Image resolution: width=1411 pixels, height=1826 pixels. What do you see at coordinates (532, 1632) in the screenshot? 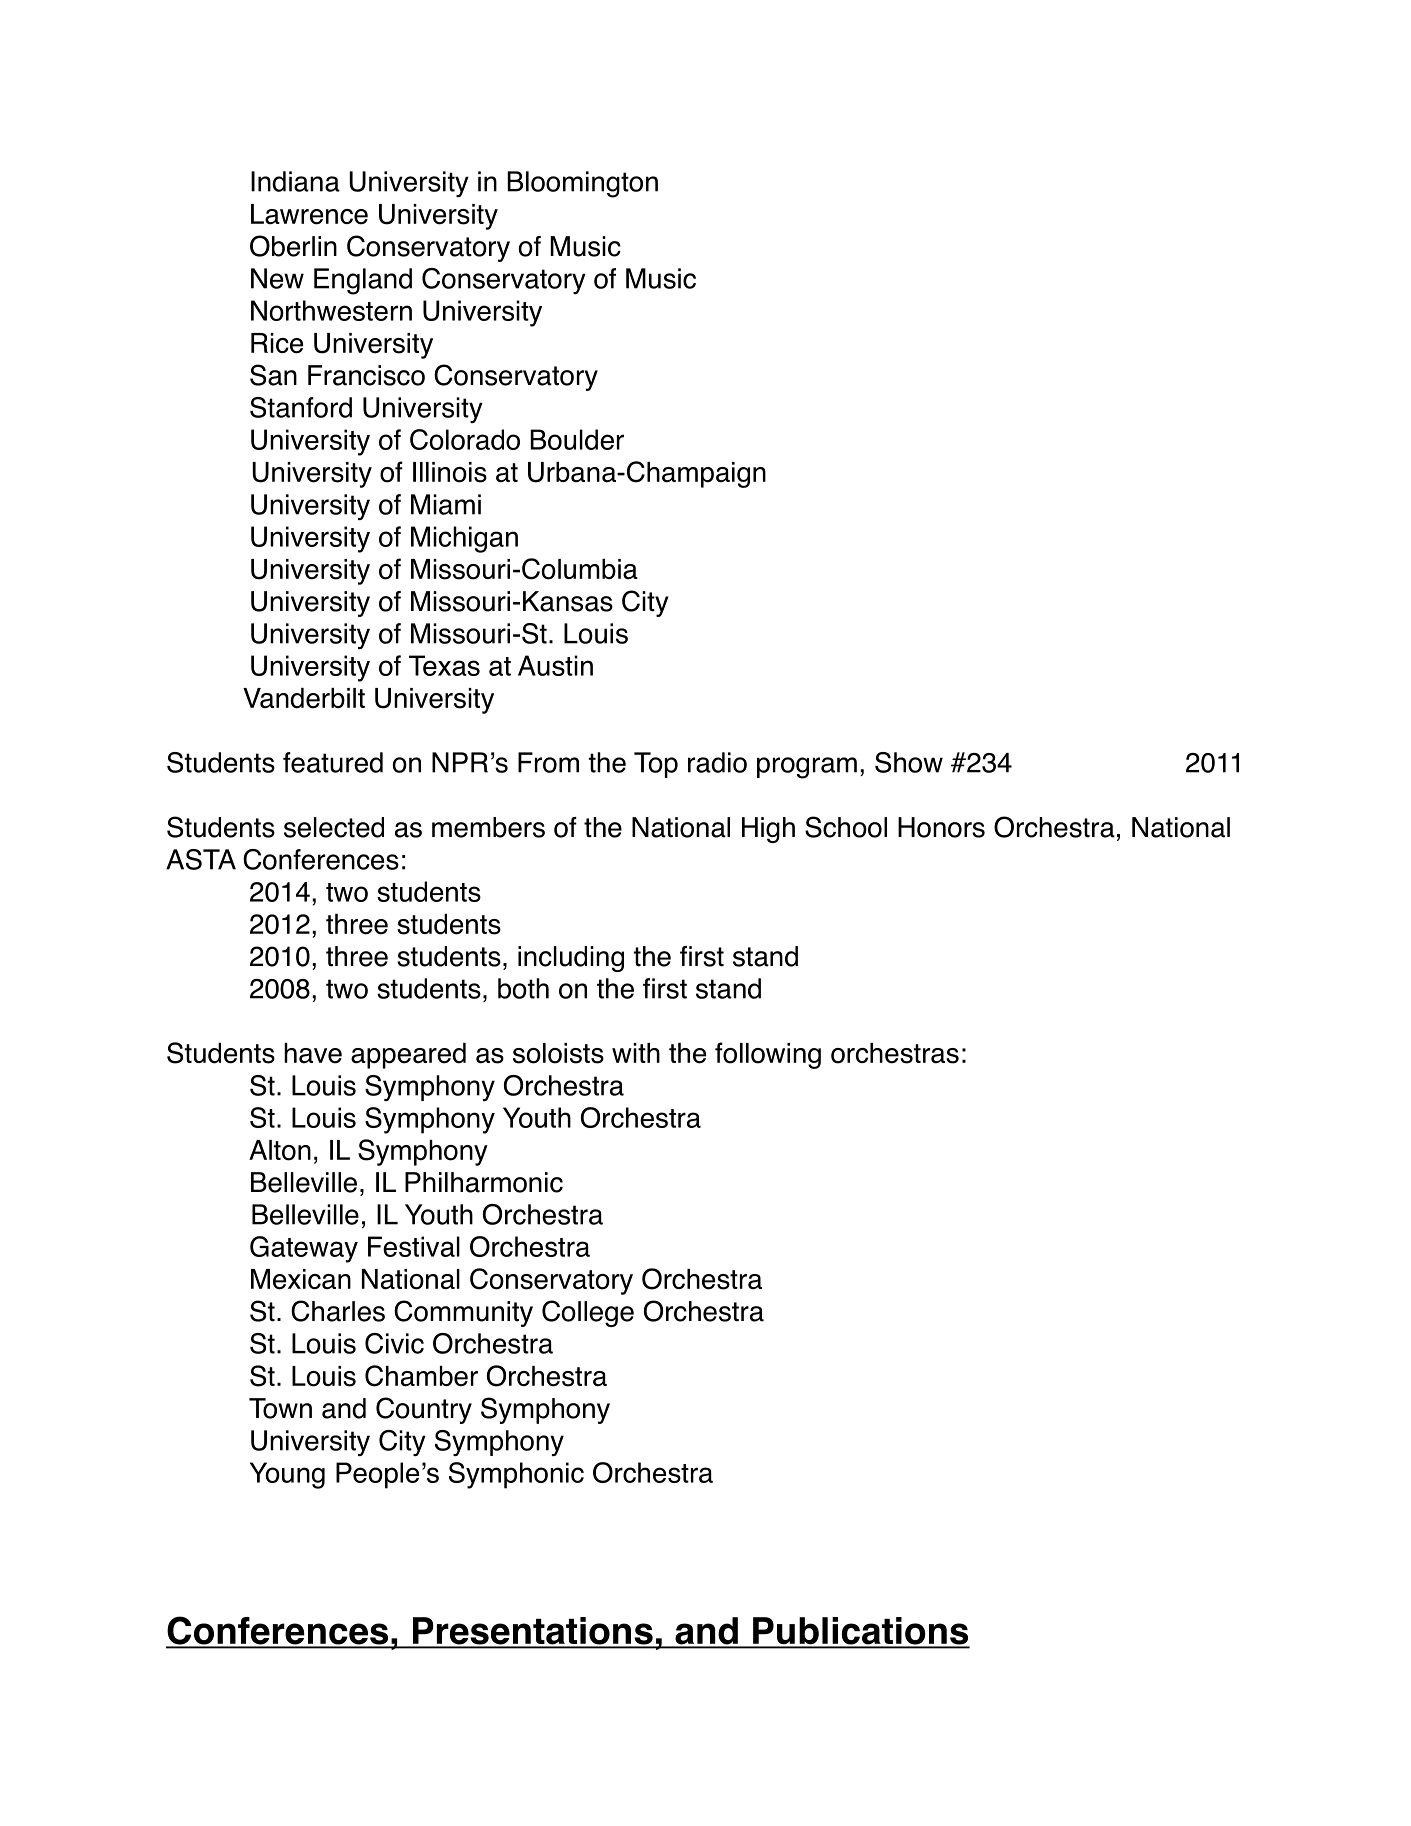
I see `Presentations` at bounding box center [532, 1632].
